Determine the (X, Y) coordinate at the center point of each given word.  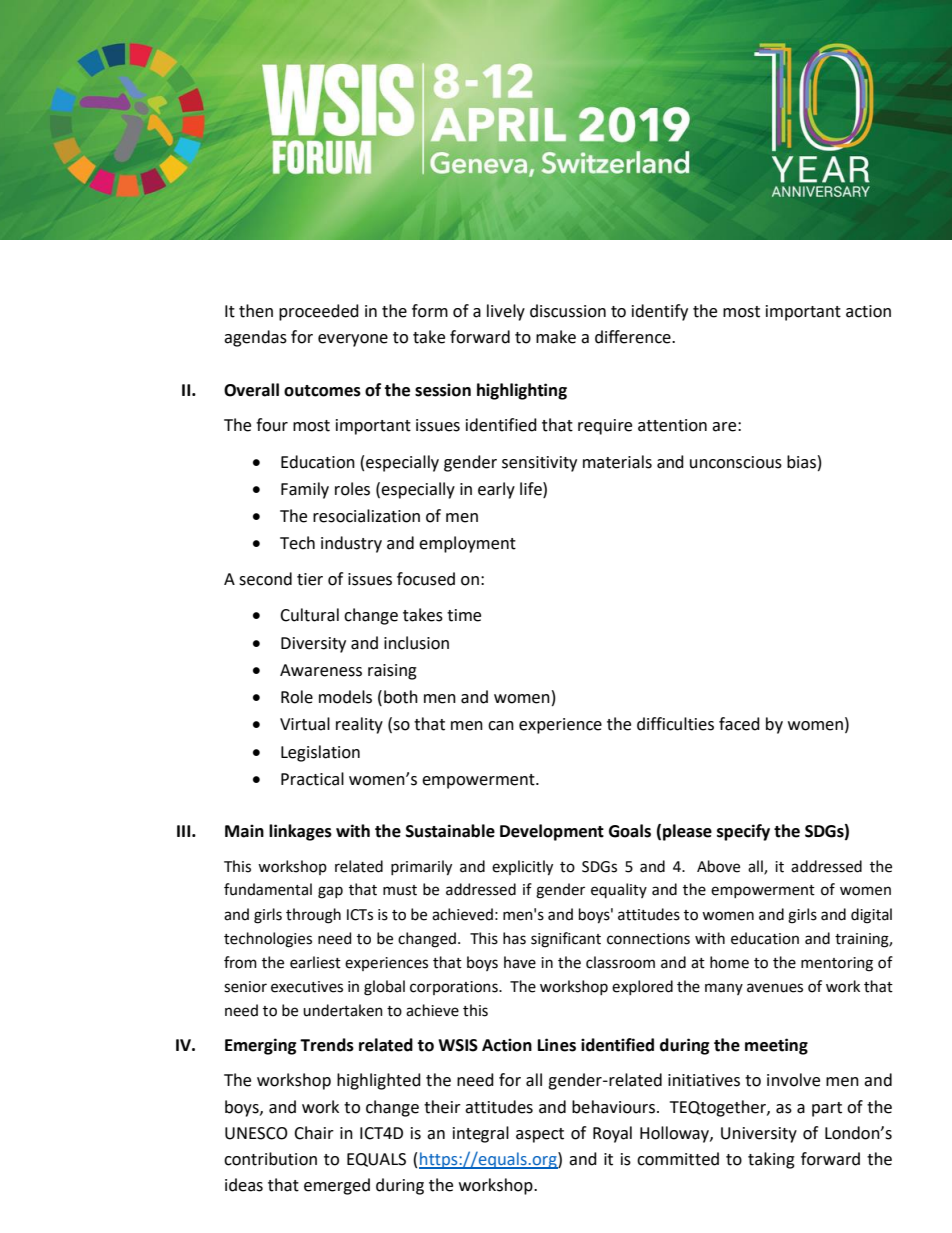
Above (718, 866)
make (556, 337)
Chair (314, 1133)
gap (330, 892)
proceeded (319, 312)
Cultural (309, 615)
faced (739, 724)
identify (660, 312)
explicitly (522, 868)
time (464, 615)
